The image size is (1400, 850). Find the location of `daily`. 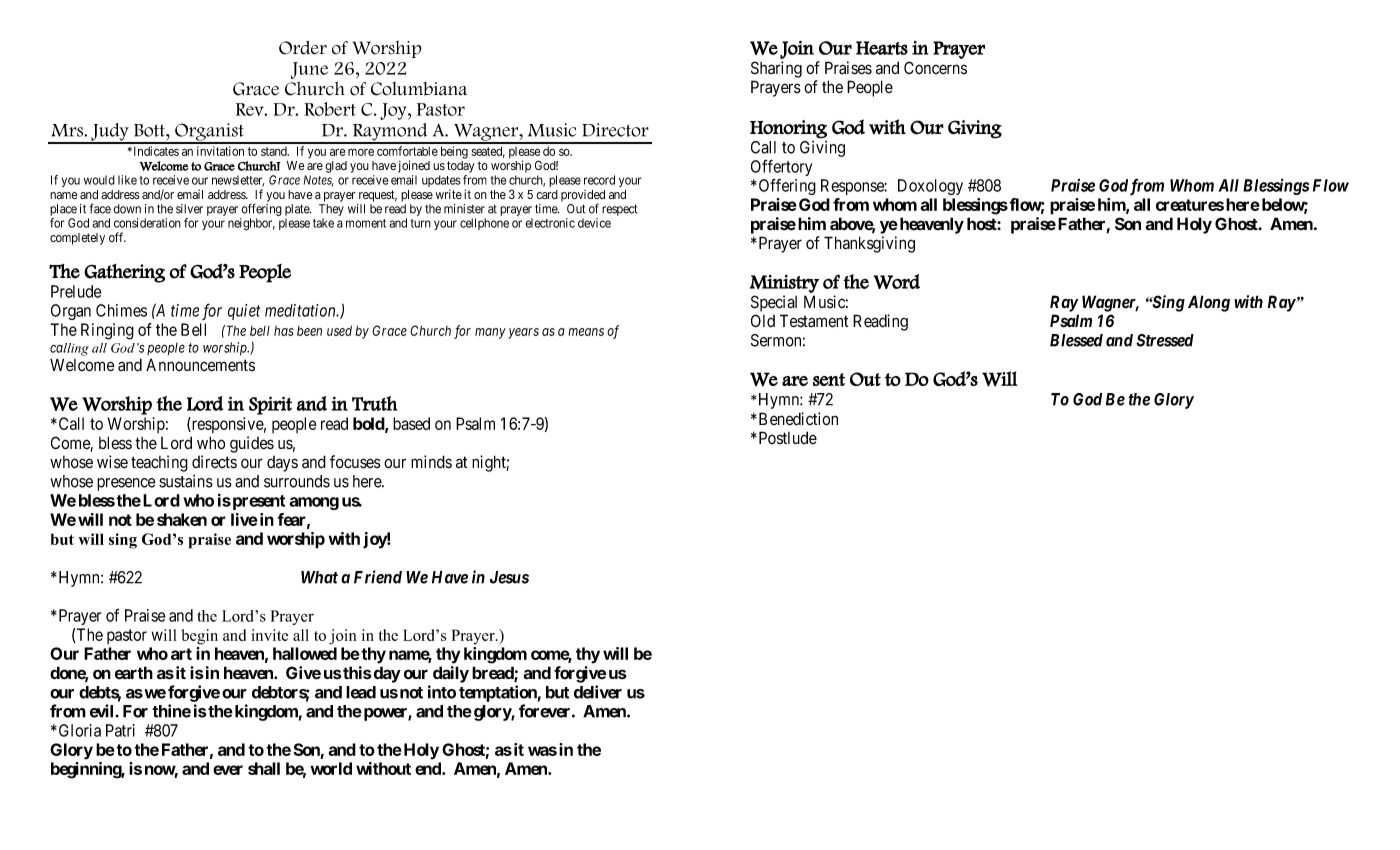

daily is located at coordinates (451, 674).
